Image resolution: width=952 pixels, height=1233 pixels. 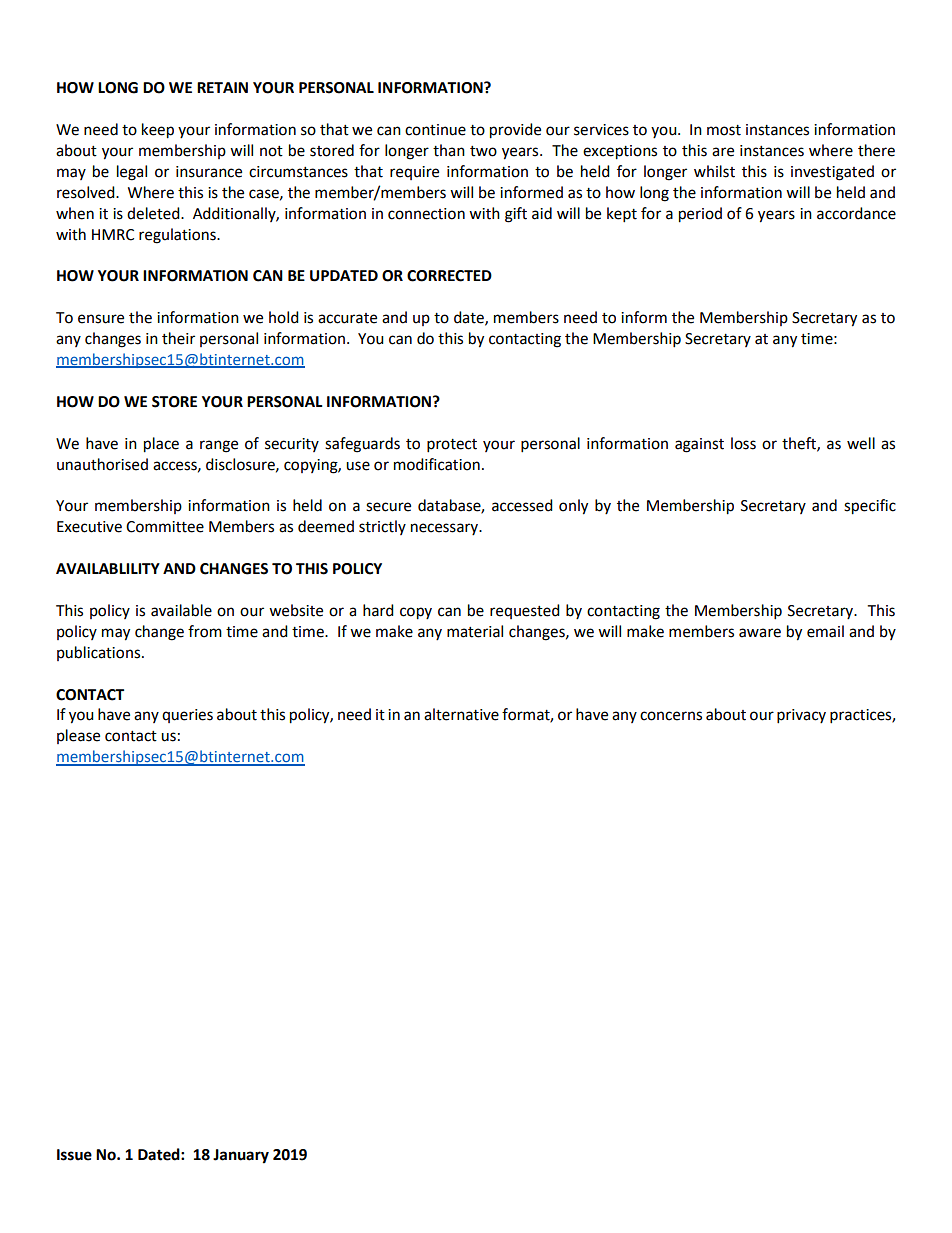 What do you see at coordinates (743, 443) in the document?
I see `loss` at bounding box center [743, 443].
